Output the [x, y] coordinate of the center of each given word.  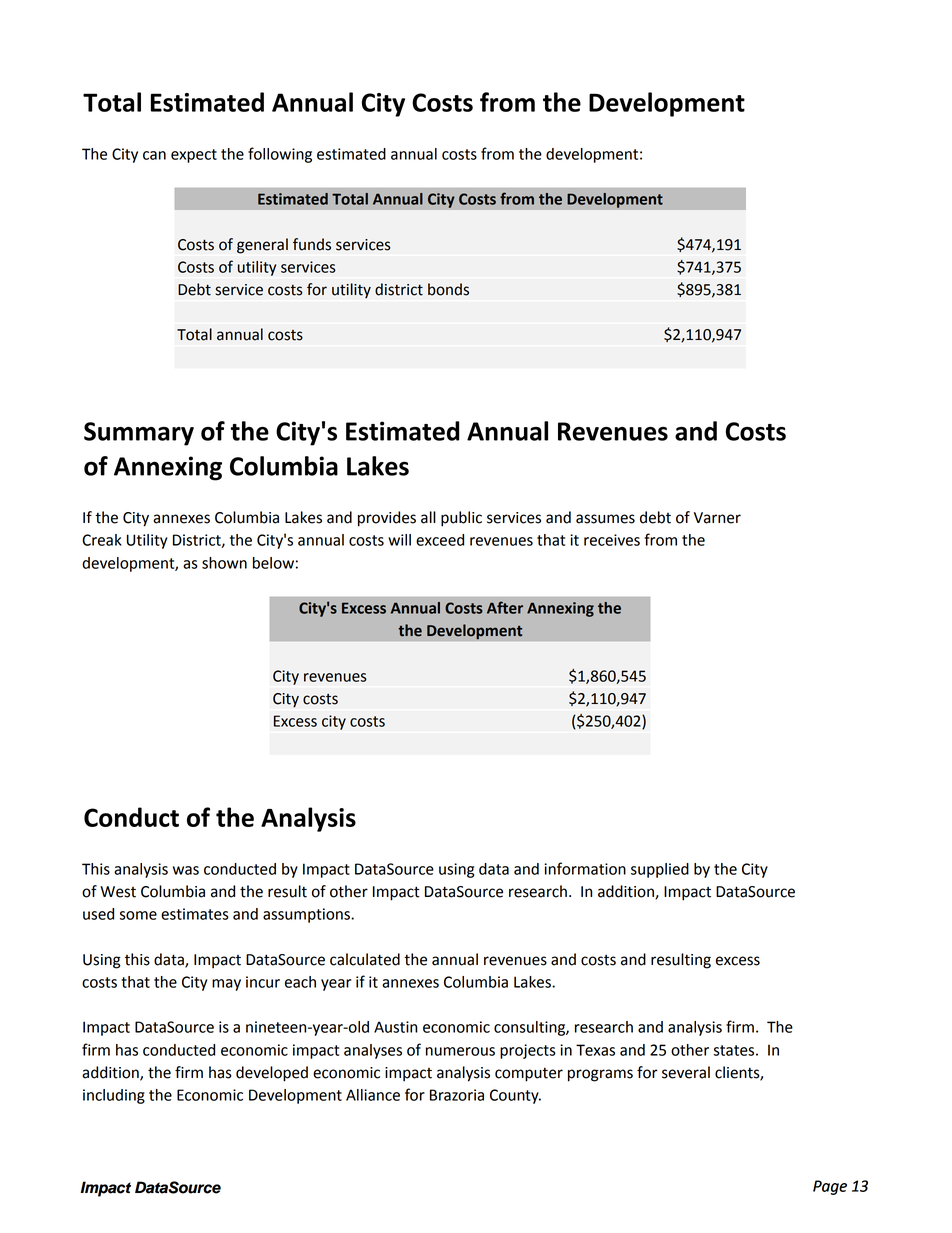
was [186, 870]
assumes [605, 519]
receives [612, 540]
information [585, 868]
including [114, 1096]
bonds [448, 289]
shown [224, 563]
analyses [373, 1051]
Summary [139, 434]
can [154, 155]
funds [312, 244]
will [399, 540]
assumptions [307, 915]
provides [387, 519]
